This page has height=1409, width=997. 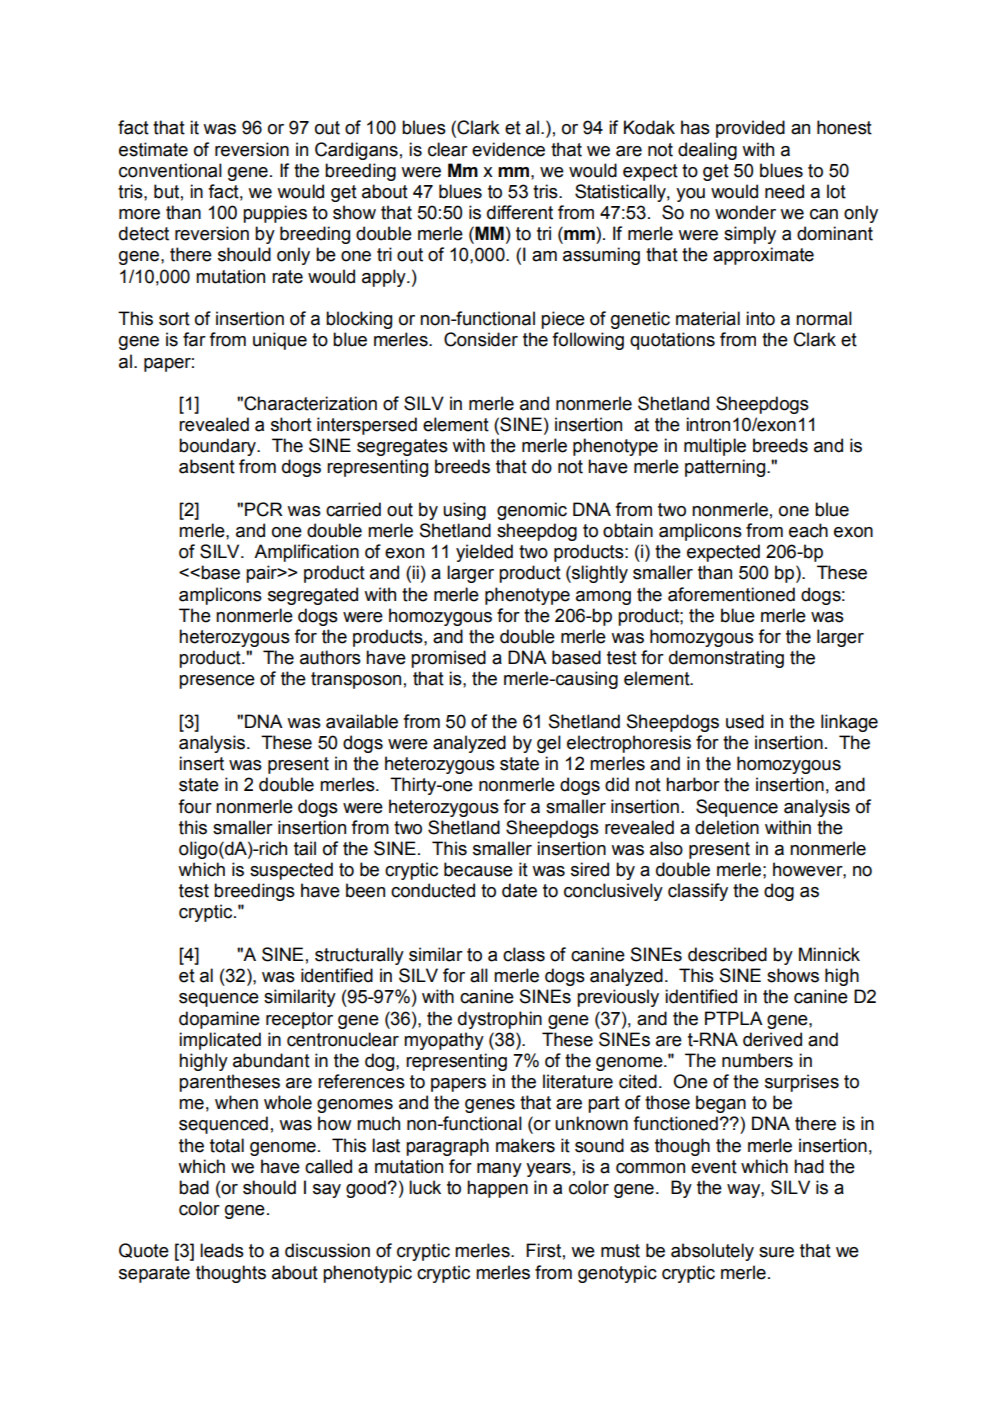 What do you see at coordinates (222, 1250) in the page?
I see `leads` at bounding box center [222, 1250].
